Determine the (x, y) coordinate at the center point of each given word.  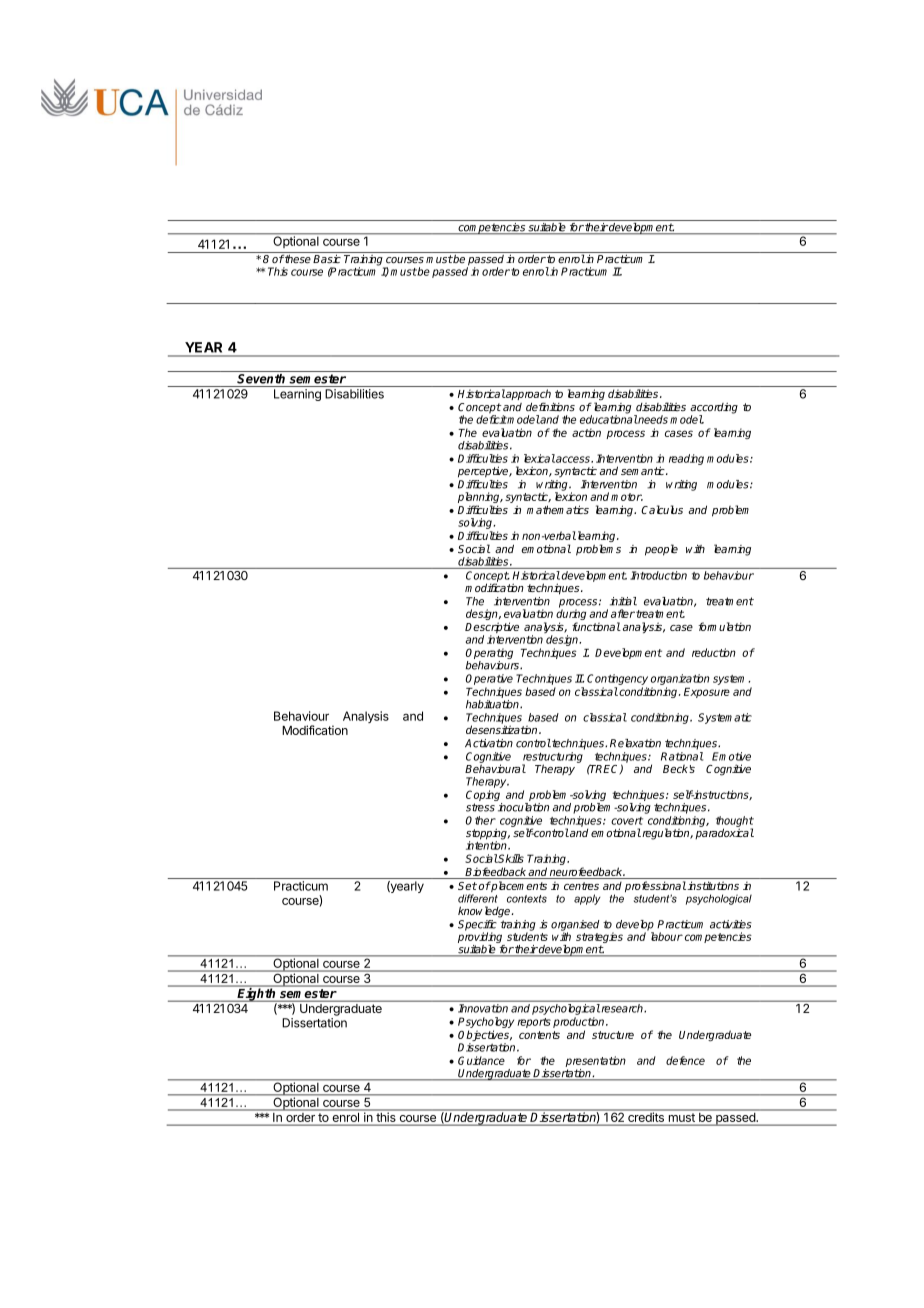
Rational (682, 756)
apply (587, 899)
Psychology (486, 1022)
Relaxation (635, 743)
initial (623, 601)
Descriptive (492, 629)
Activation (489, 743)
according (714, 409)
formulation (724, 626)
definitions (550, 407)
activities (731, 924)
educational (609, 418)
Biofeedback (496, 873)
